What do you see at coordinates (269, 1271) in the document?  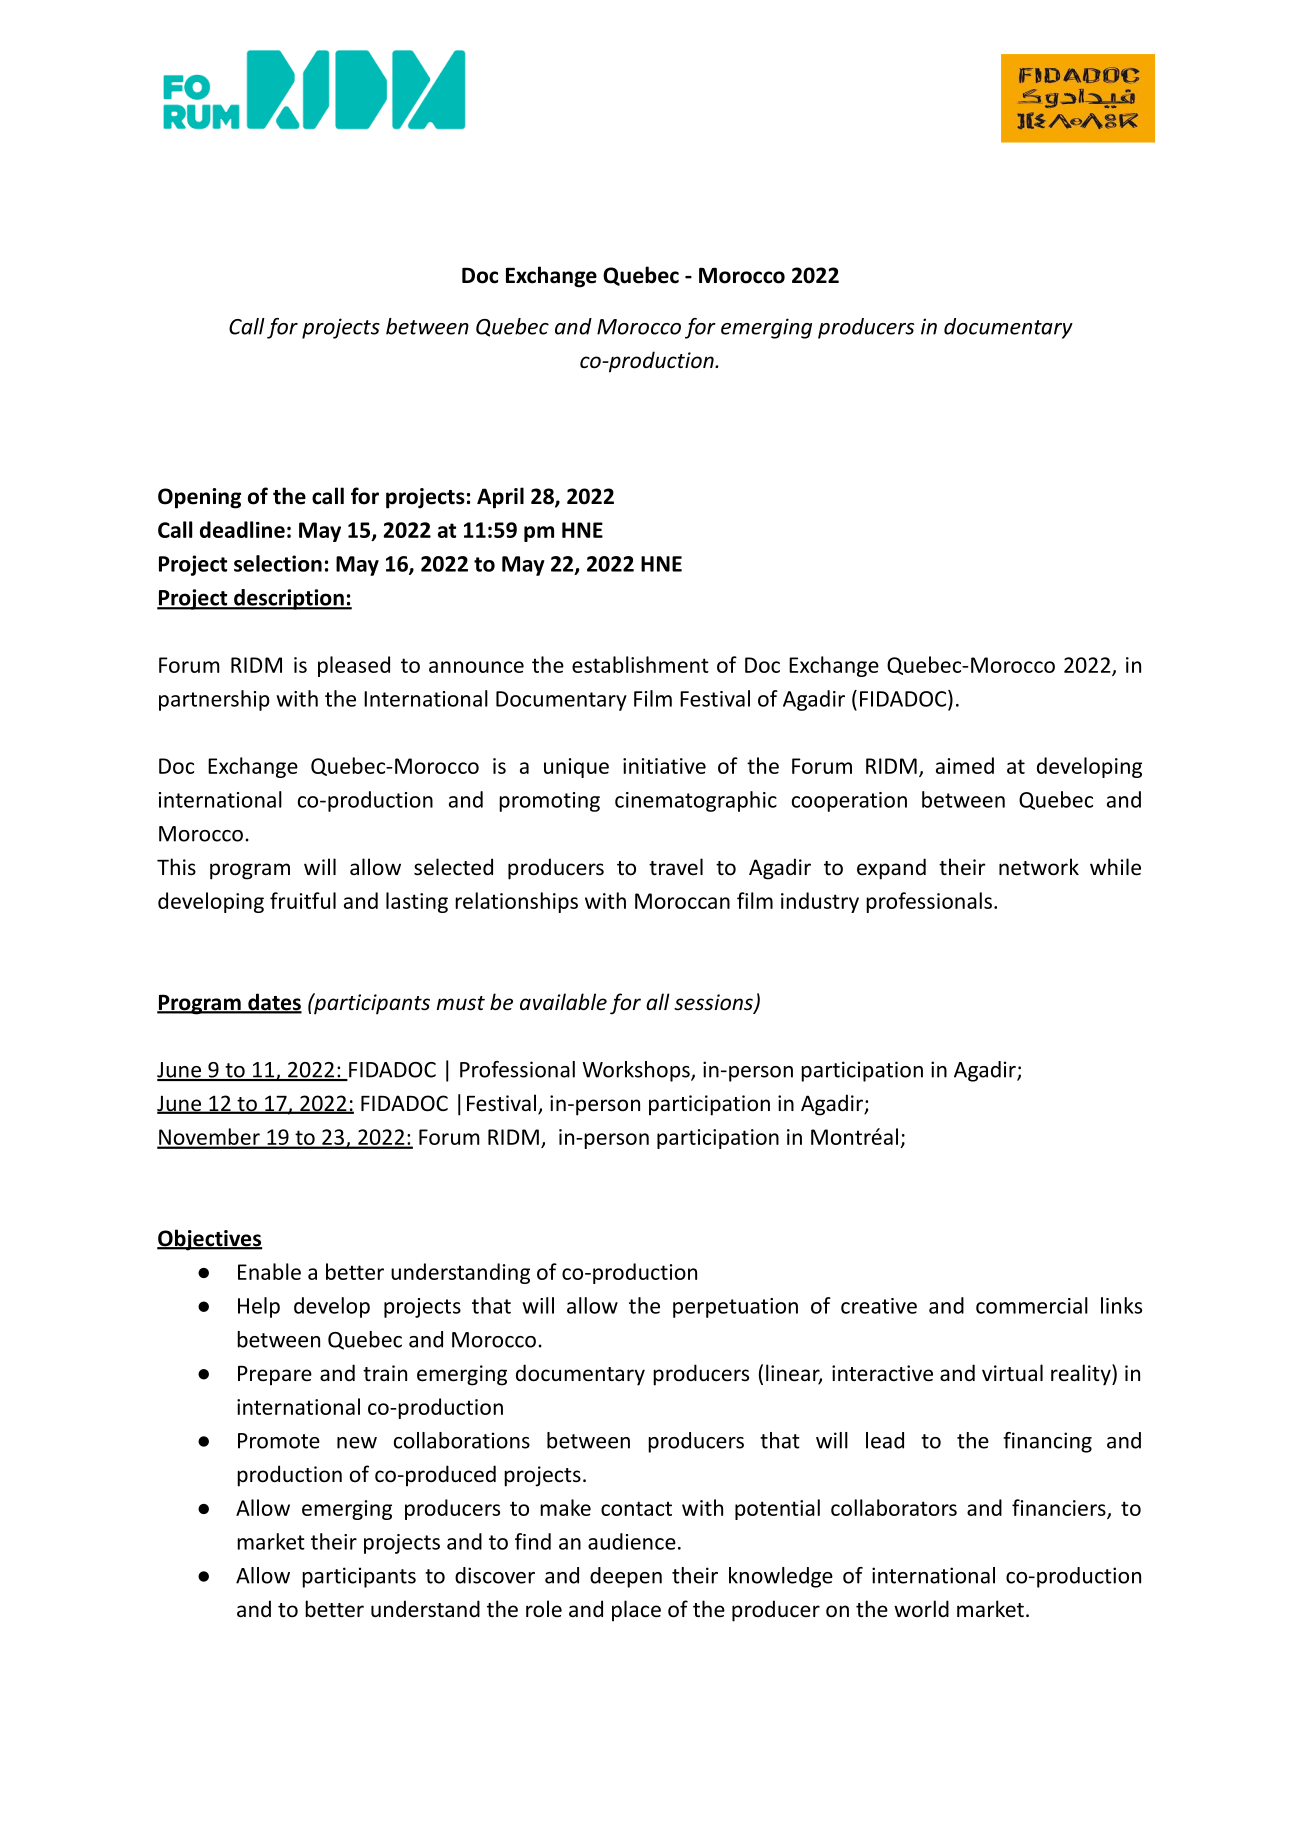 I see `Enable` at bounding box center [269, 1271].
